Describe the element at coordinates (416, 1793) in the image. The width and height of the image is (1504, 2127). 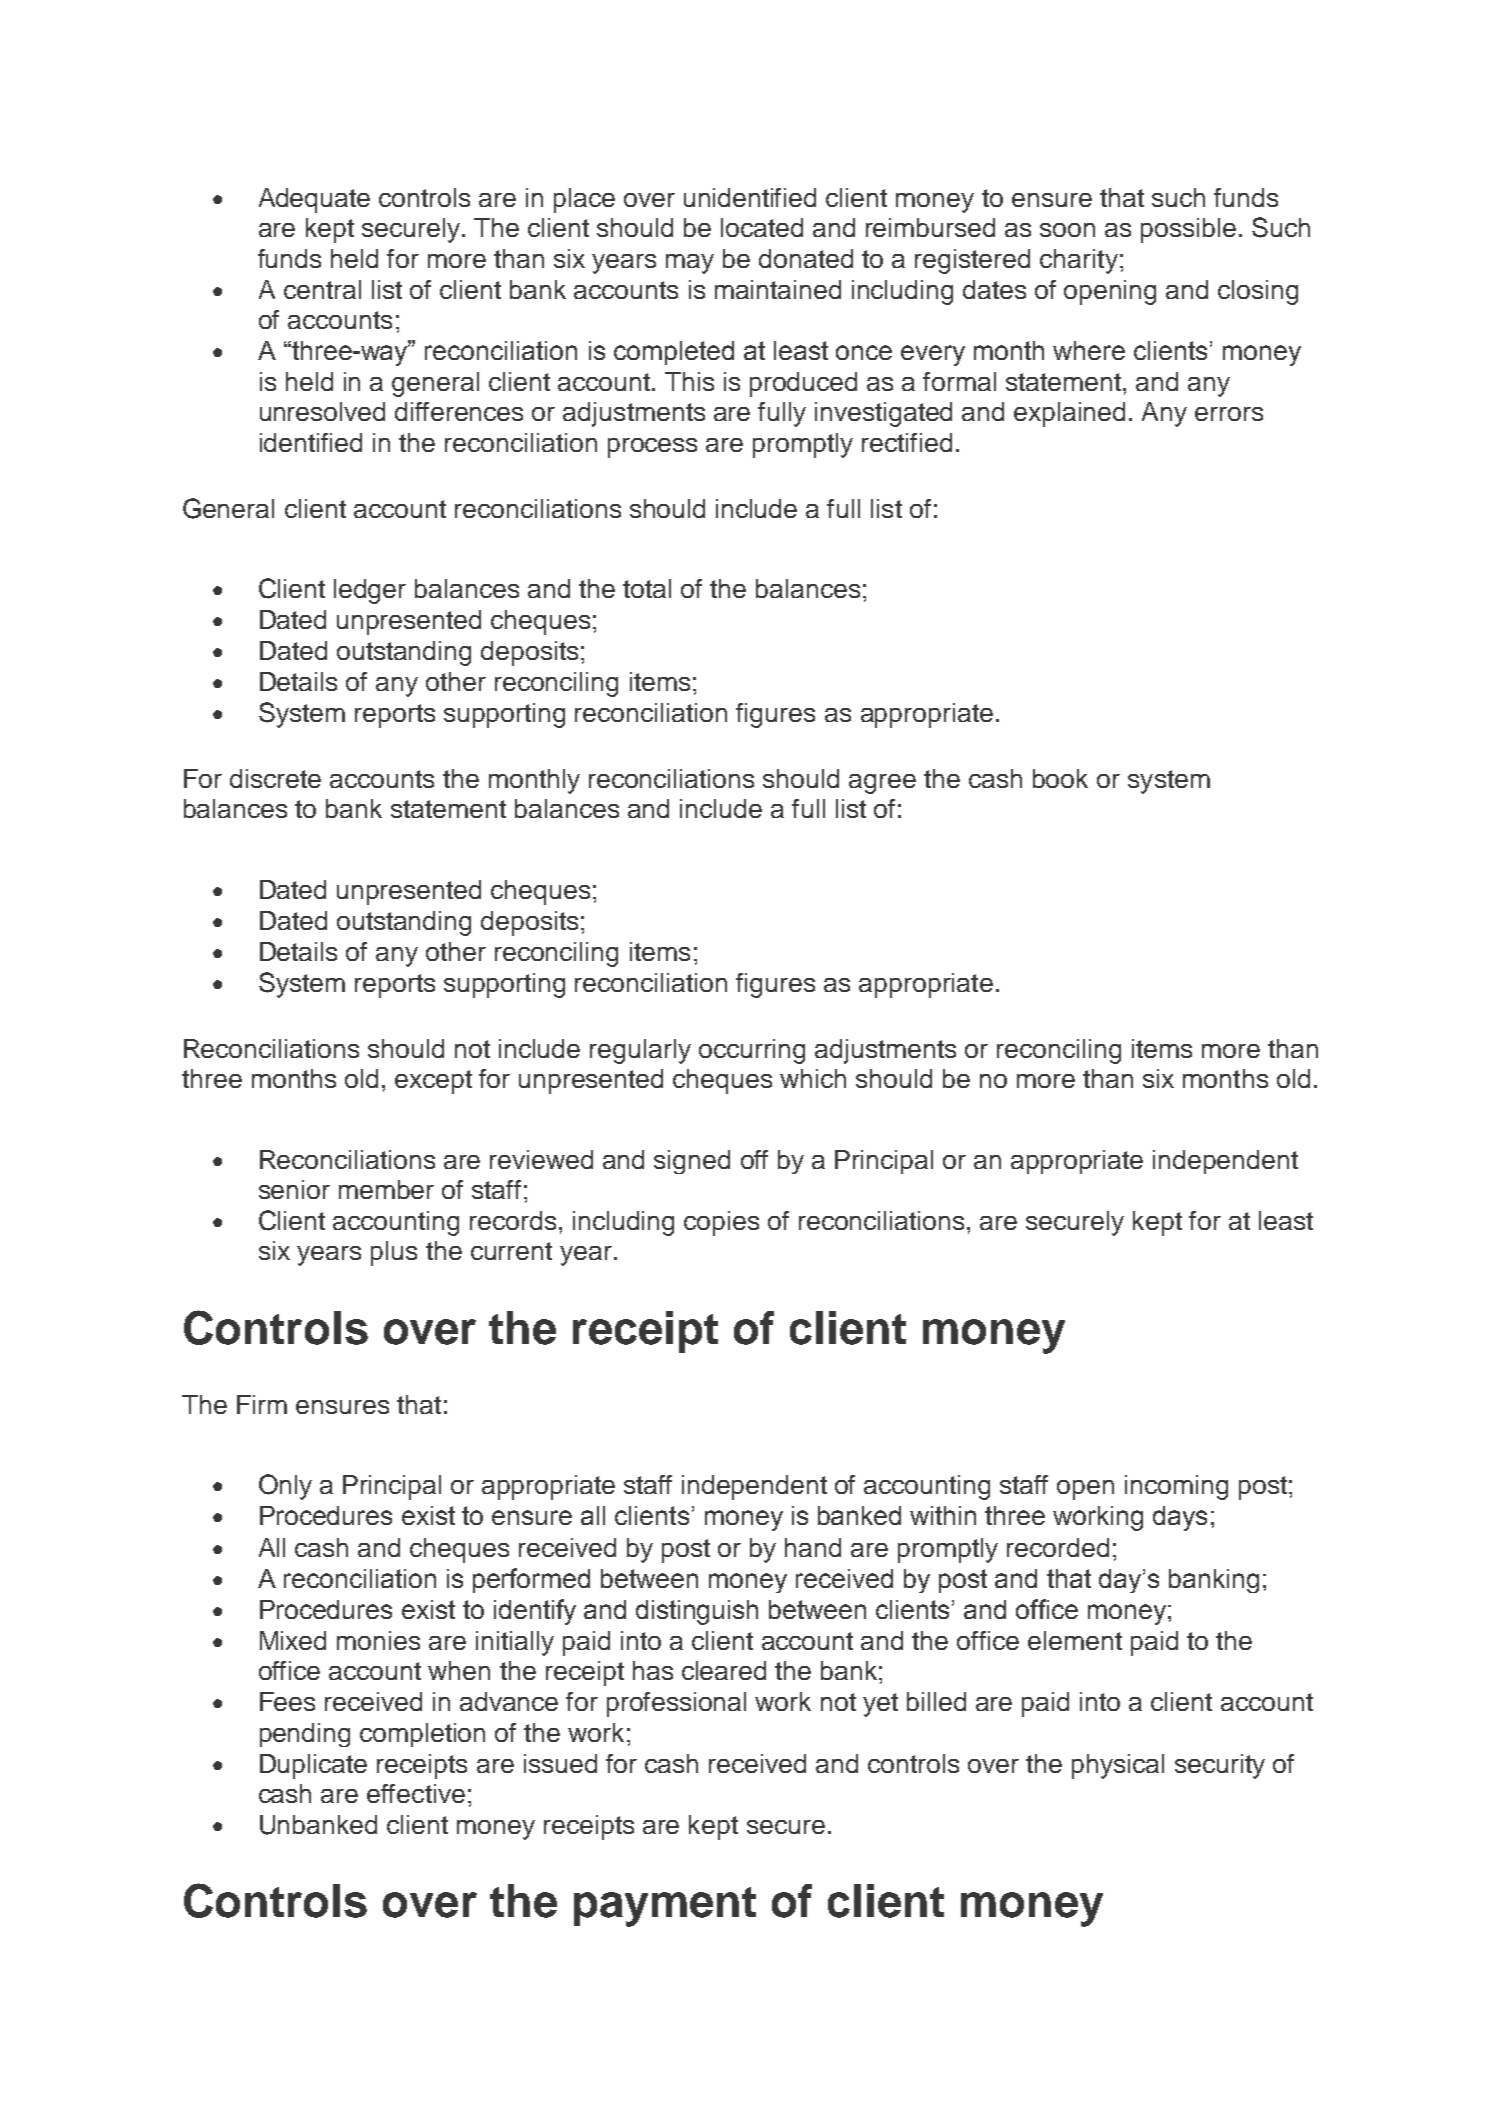
I see `effective` at that location.
